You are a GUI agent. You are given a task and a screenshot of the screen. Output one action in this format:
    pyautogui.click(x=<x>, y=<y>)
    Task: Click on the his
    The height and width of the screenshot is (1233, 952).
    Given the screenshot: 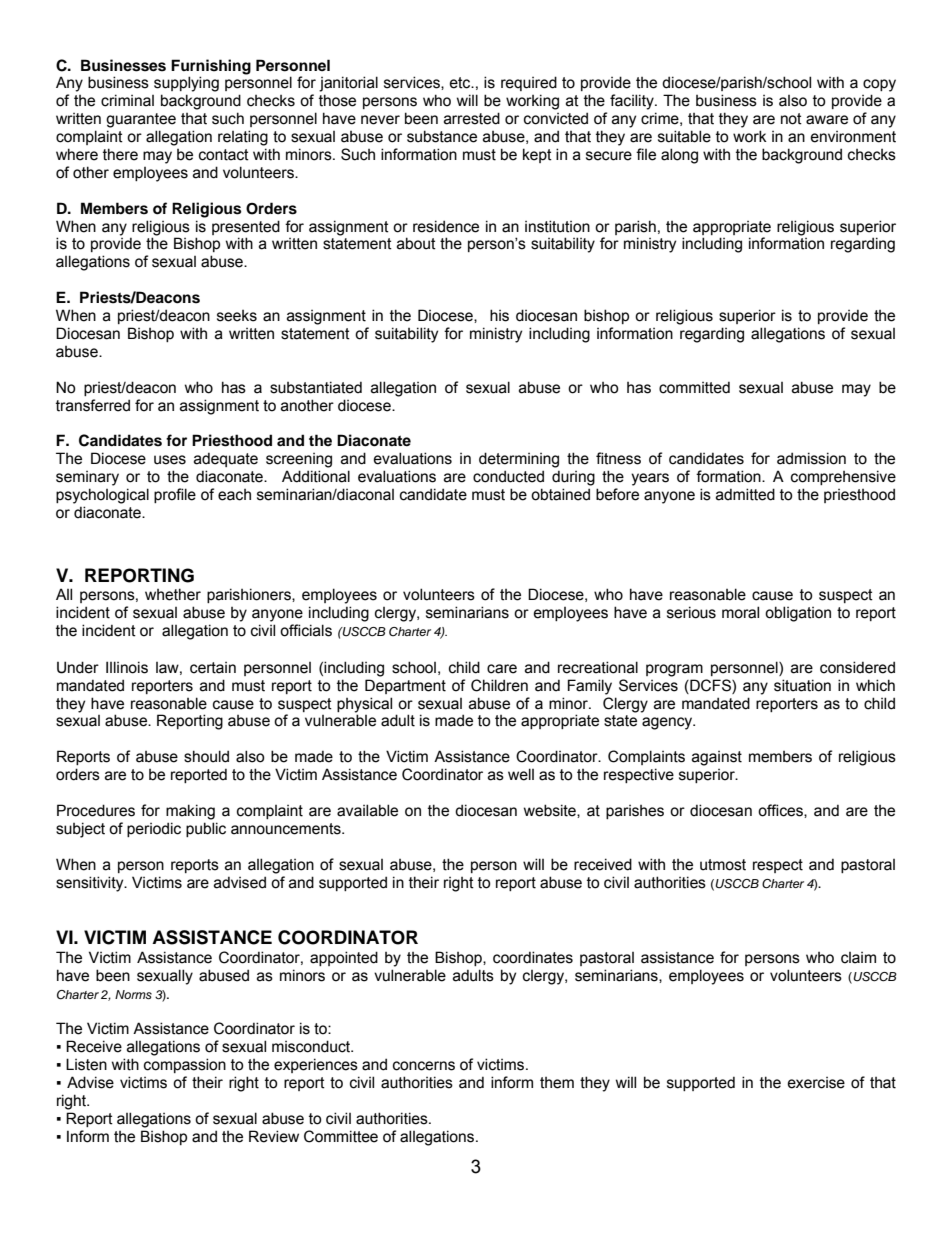 What is the action you would take?
    pyautogui.click(x=499, y=315)
